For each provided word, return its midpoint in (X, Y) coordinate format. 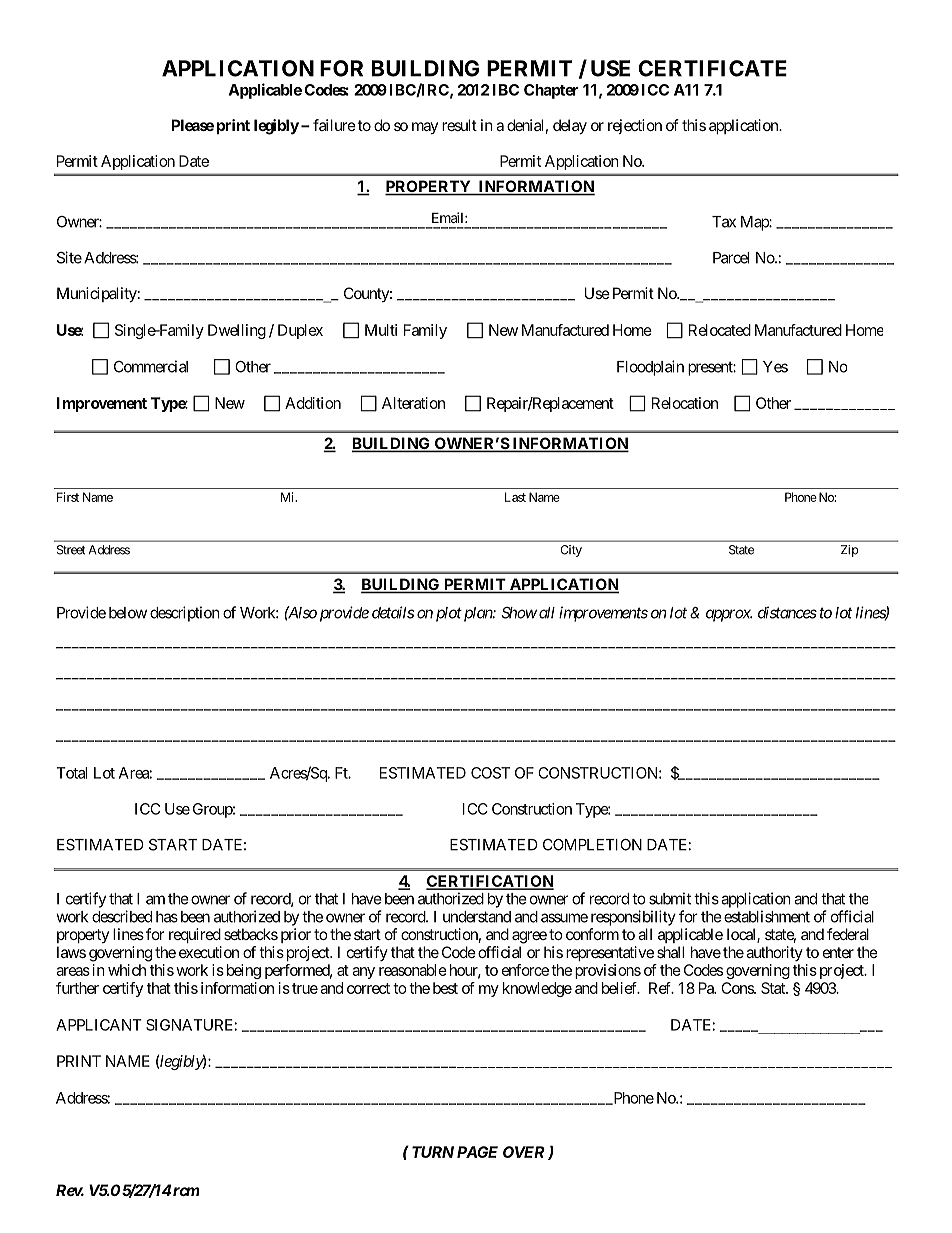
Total (71, 773)
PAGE (477, 1152)
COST (490, 773)
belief (620, 988)
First (68, 497)
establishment (767, 916)
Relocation (685, 403)
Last (515, 497)
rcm (186, 1191)
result (459, 125)
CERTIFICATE (712, 68)
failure (334, 125)
